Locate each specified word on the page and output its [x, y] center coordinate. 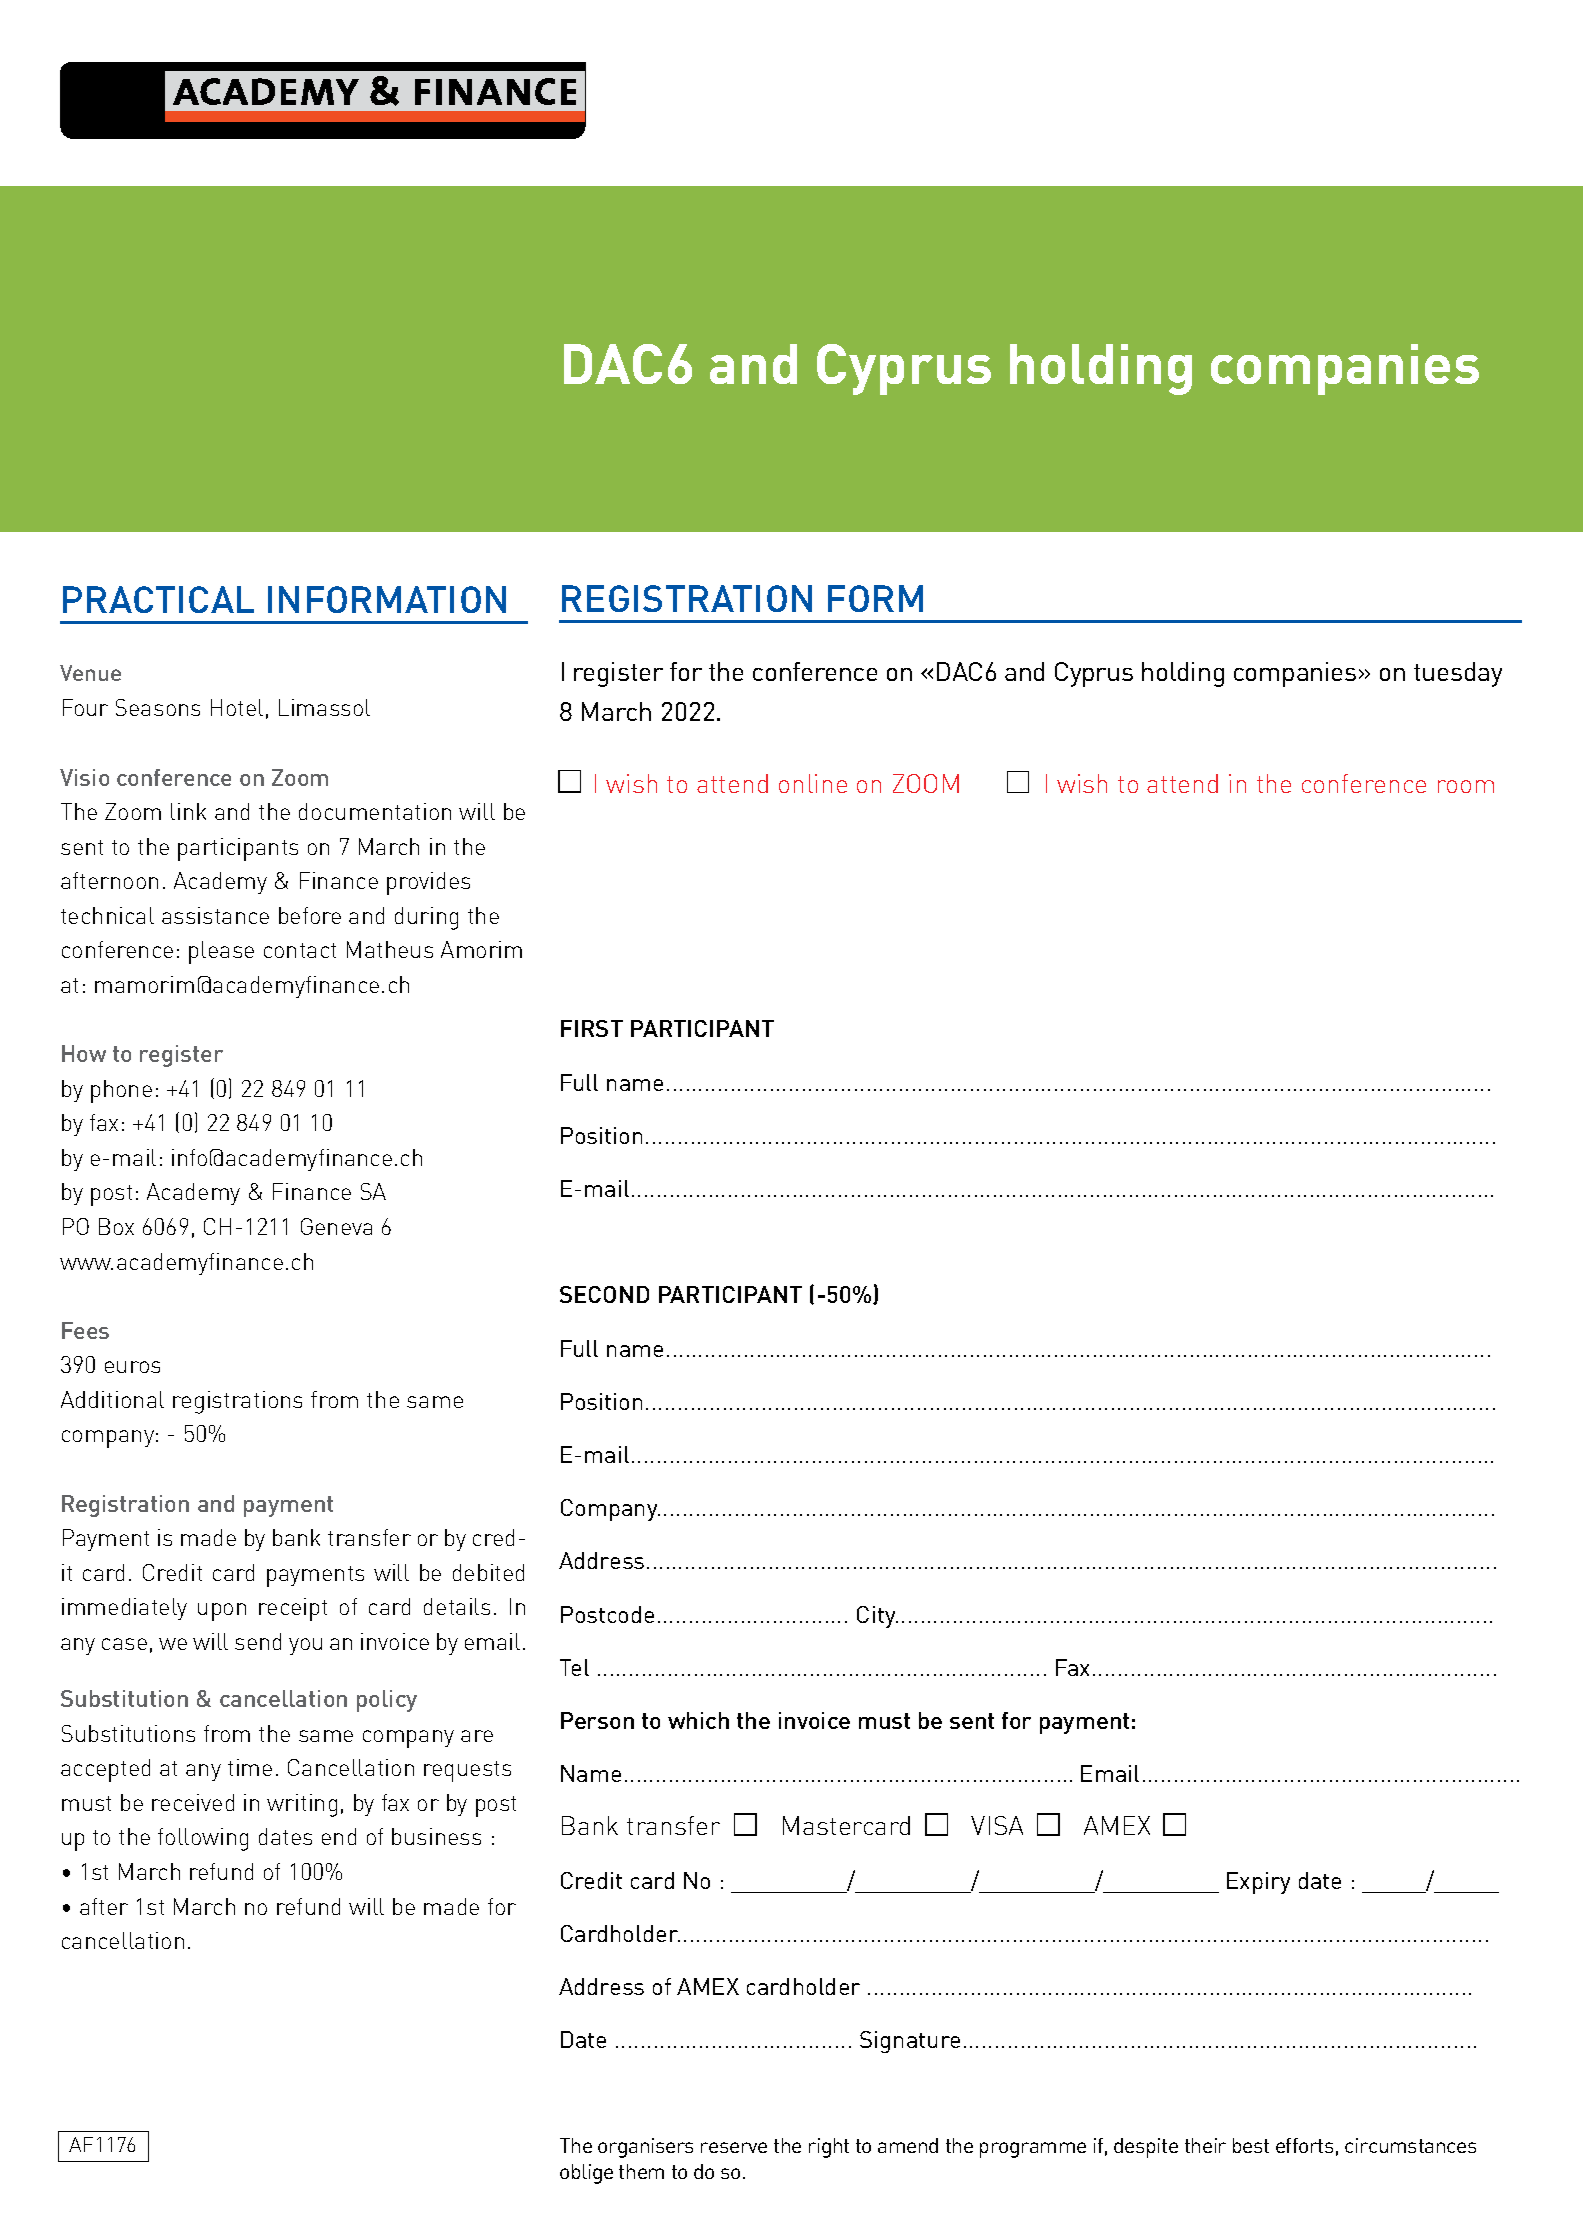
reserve [734, 2147]
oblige [586, 2174]
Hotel [237, 707]
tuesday [1458, 674]
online [813, 783]
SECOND [604, 1294]
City [877, 1617]
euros [132, 1367]
